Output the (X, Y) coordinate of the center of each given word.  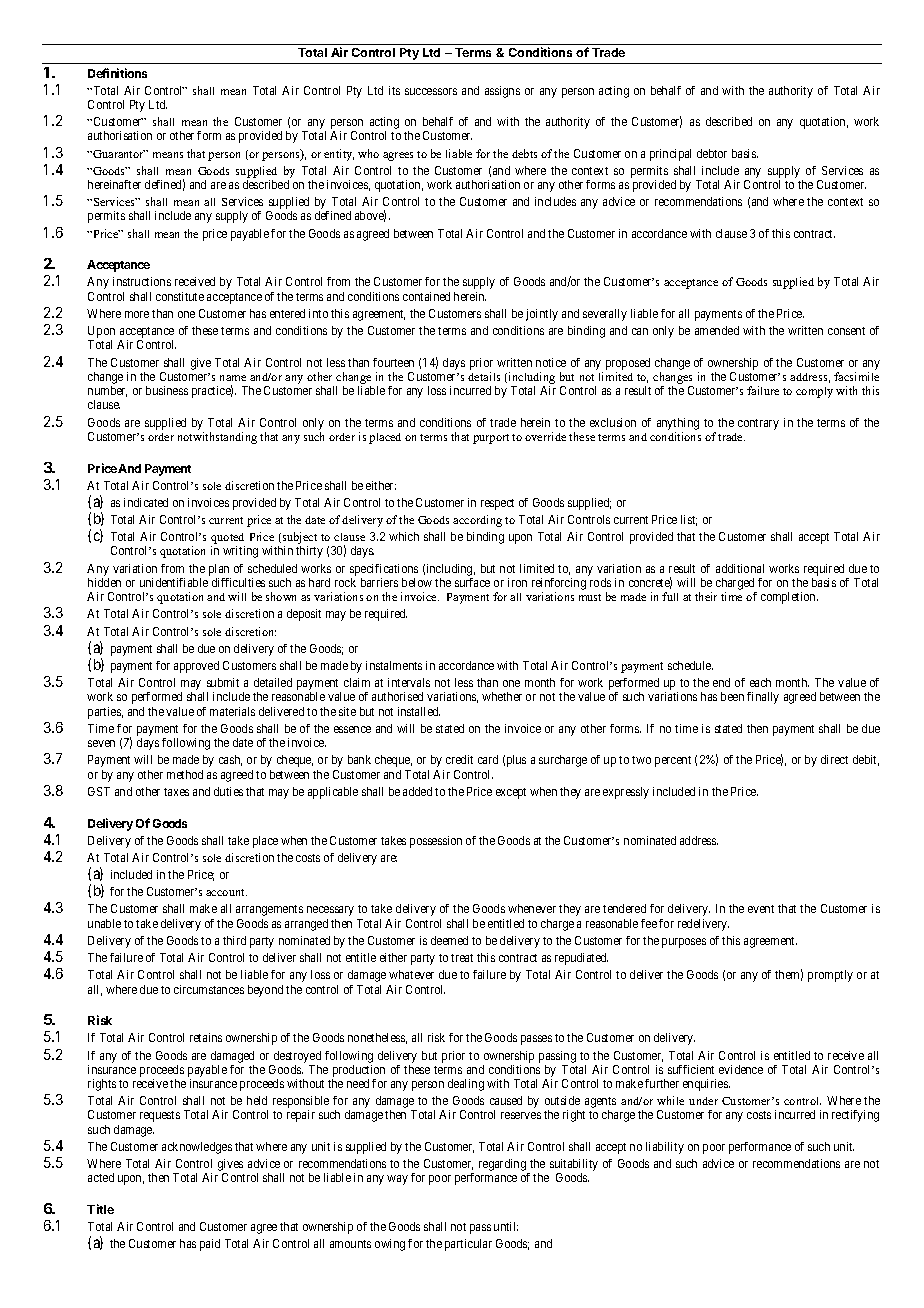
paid (210, 1245)
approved (196, 667)
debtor (712, 153)
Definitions (117, 73)
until (506, 1226)
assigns (502, 92)
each (760, 682)
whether (502, 696)
